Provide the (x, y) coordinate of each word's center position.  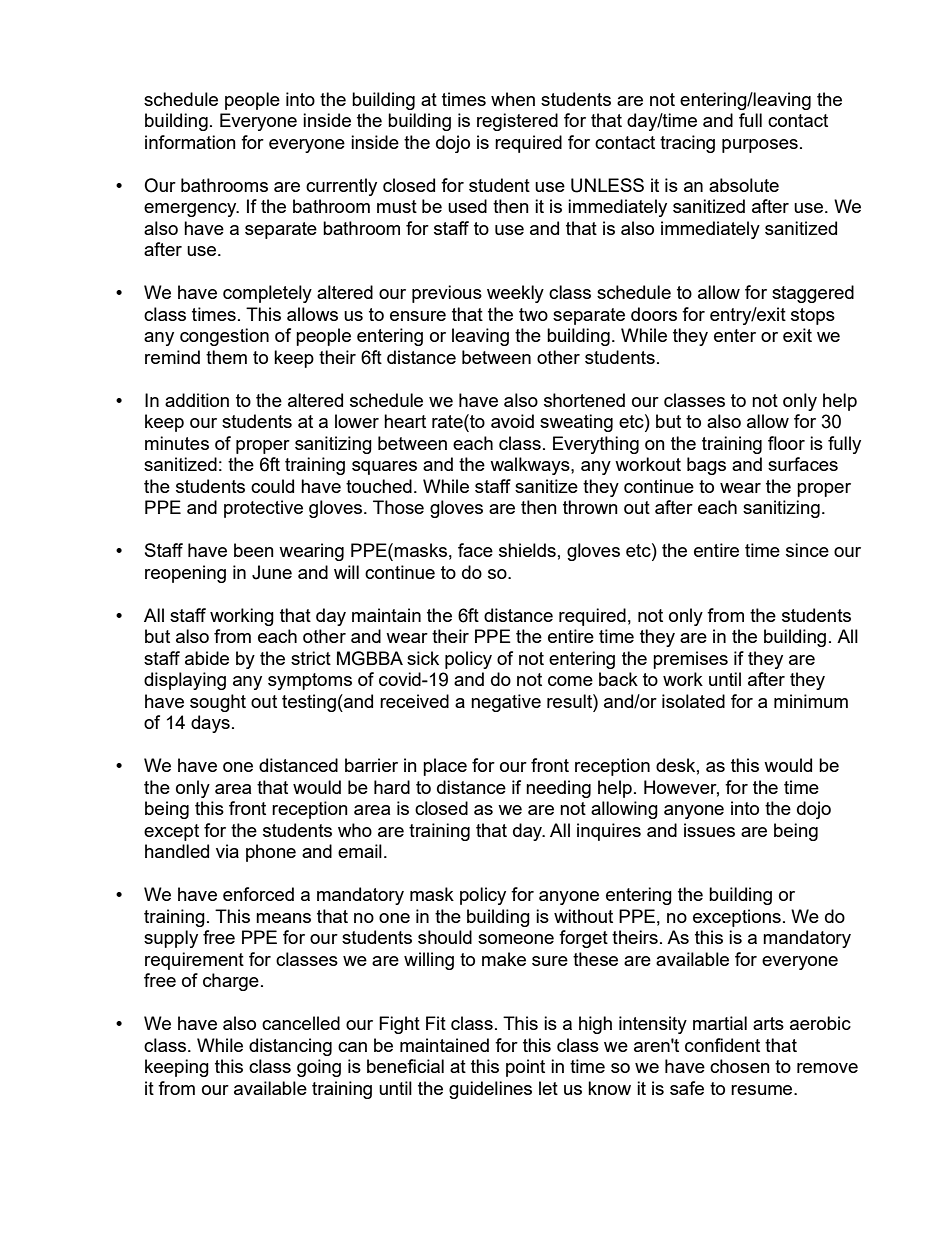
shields (527, 550)
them (226, 357)
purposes (760, 146)
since (807, 550)
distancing (290, 1047)
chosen (740, 1066)
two (533, 314)
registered (517, 122)
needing (558, 789)
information (190, 142)
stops (813, 316)
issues (709, 830)
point (525, 1068)
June (272, 572)
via (227, 851)
